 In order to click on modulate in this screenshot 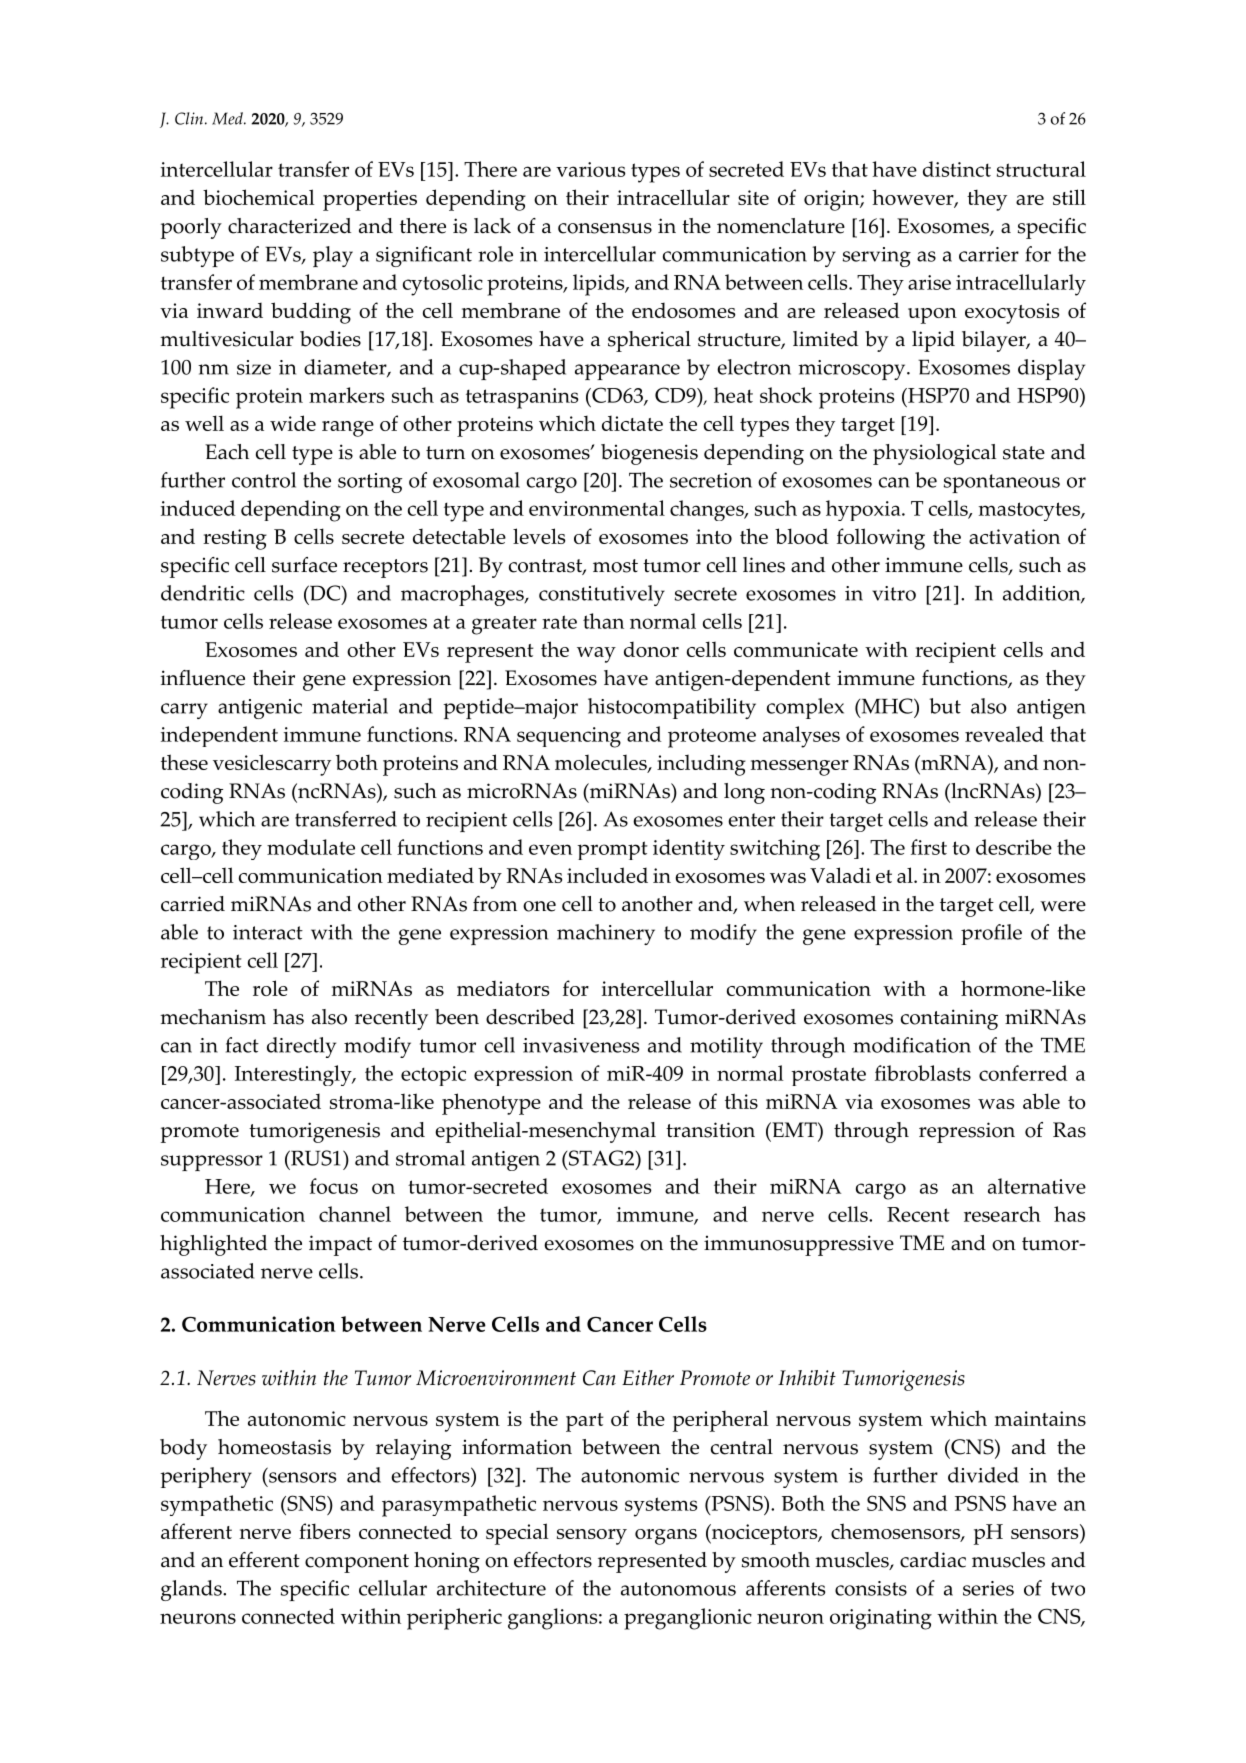, I will do `click(311, 847)`.
